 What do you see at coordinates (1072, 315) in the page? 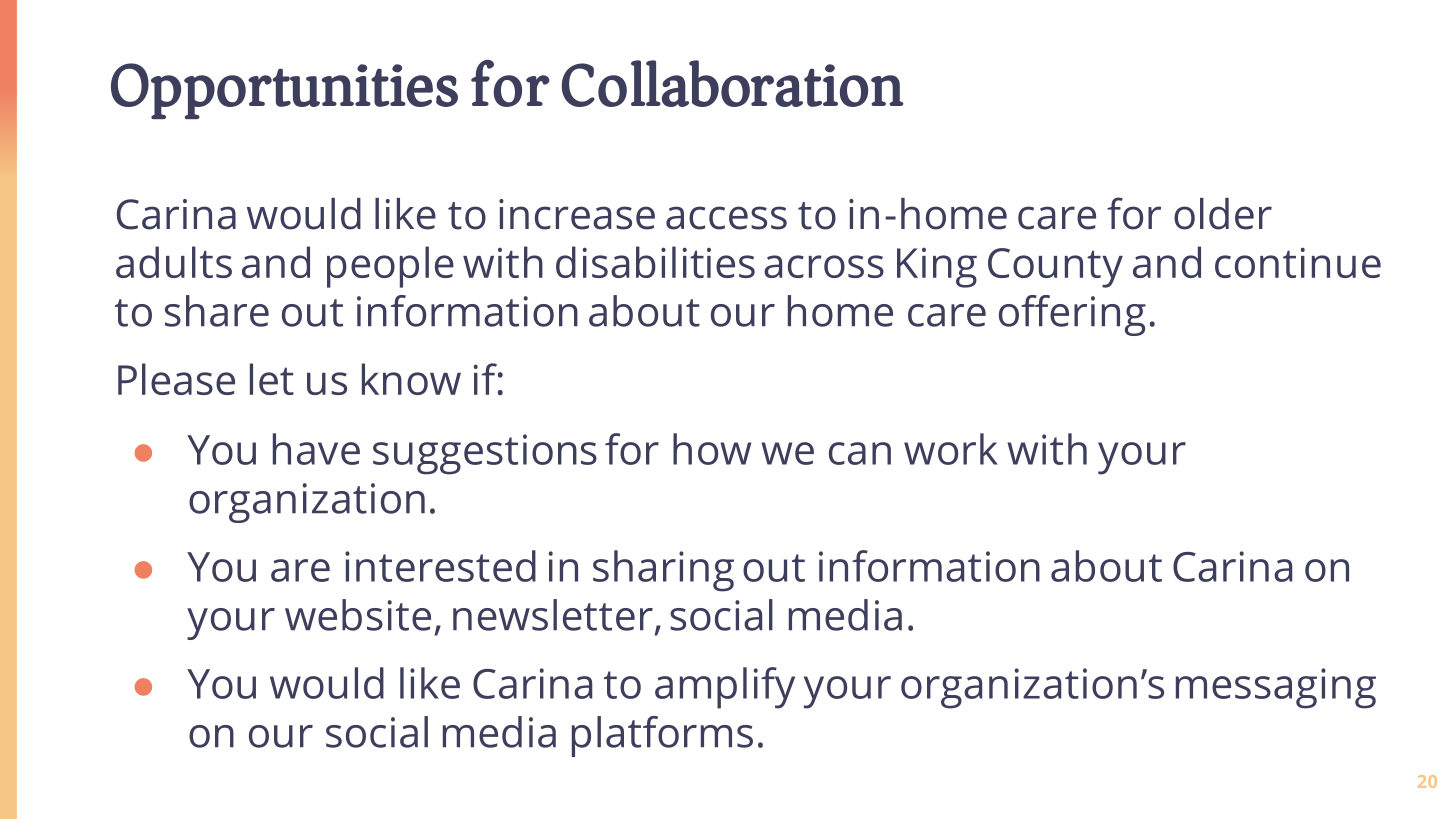
I see `offering` at bounding box center [1072, 315].
